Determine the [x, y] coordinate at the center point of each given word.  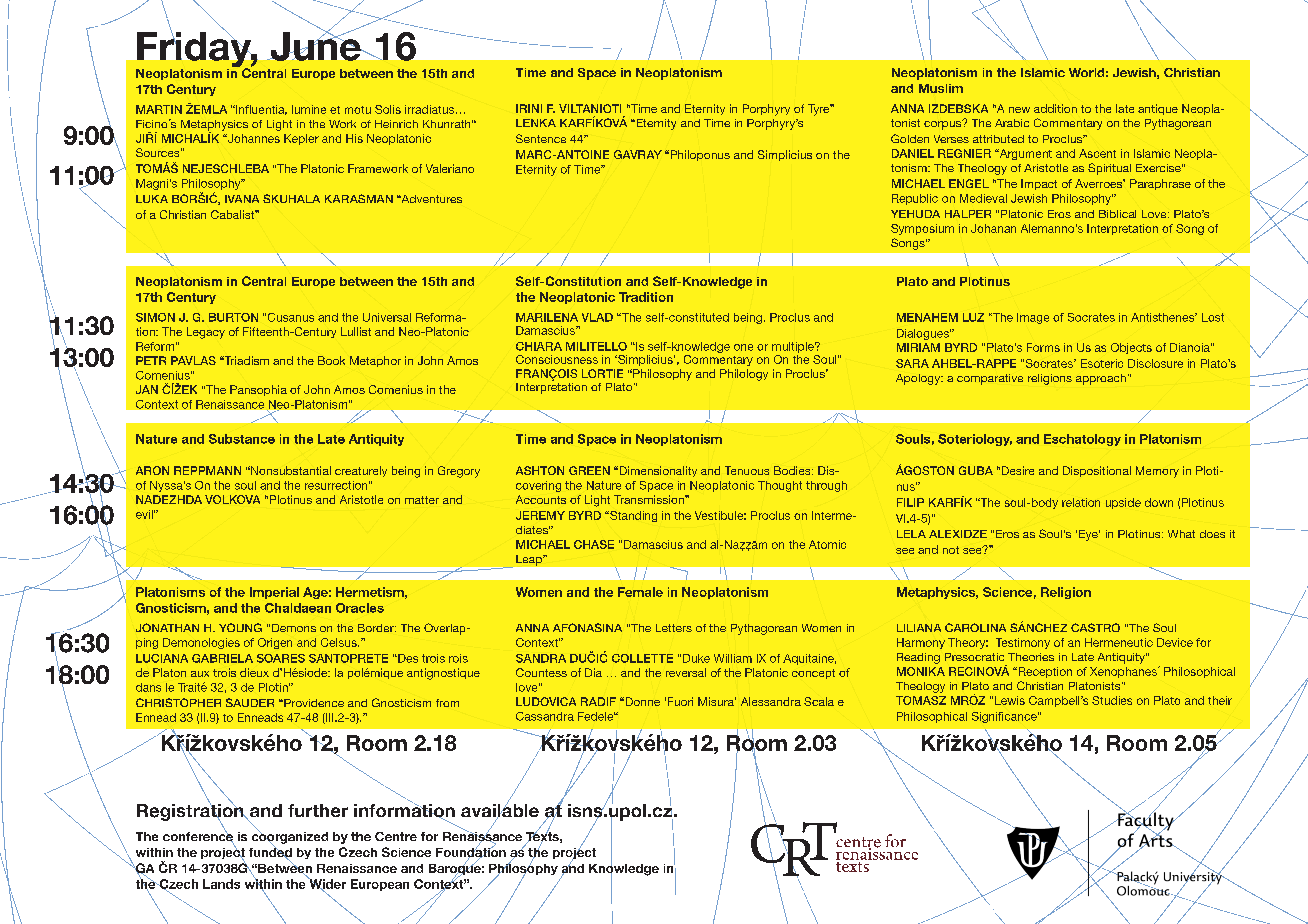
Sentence [541, 138]
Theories [1031, 657]
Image [1033, 318]
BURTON [233, 317]
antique [1158, 109]
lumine [309, 109]
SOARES [281, 658]
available [500, 810]
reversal [686, 672]
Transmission [650, 499]
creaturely [361, 471]
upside [1123, 503]
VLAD [597, 317]
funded [270, 852]
